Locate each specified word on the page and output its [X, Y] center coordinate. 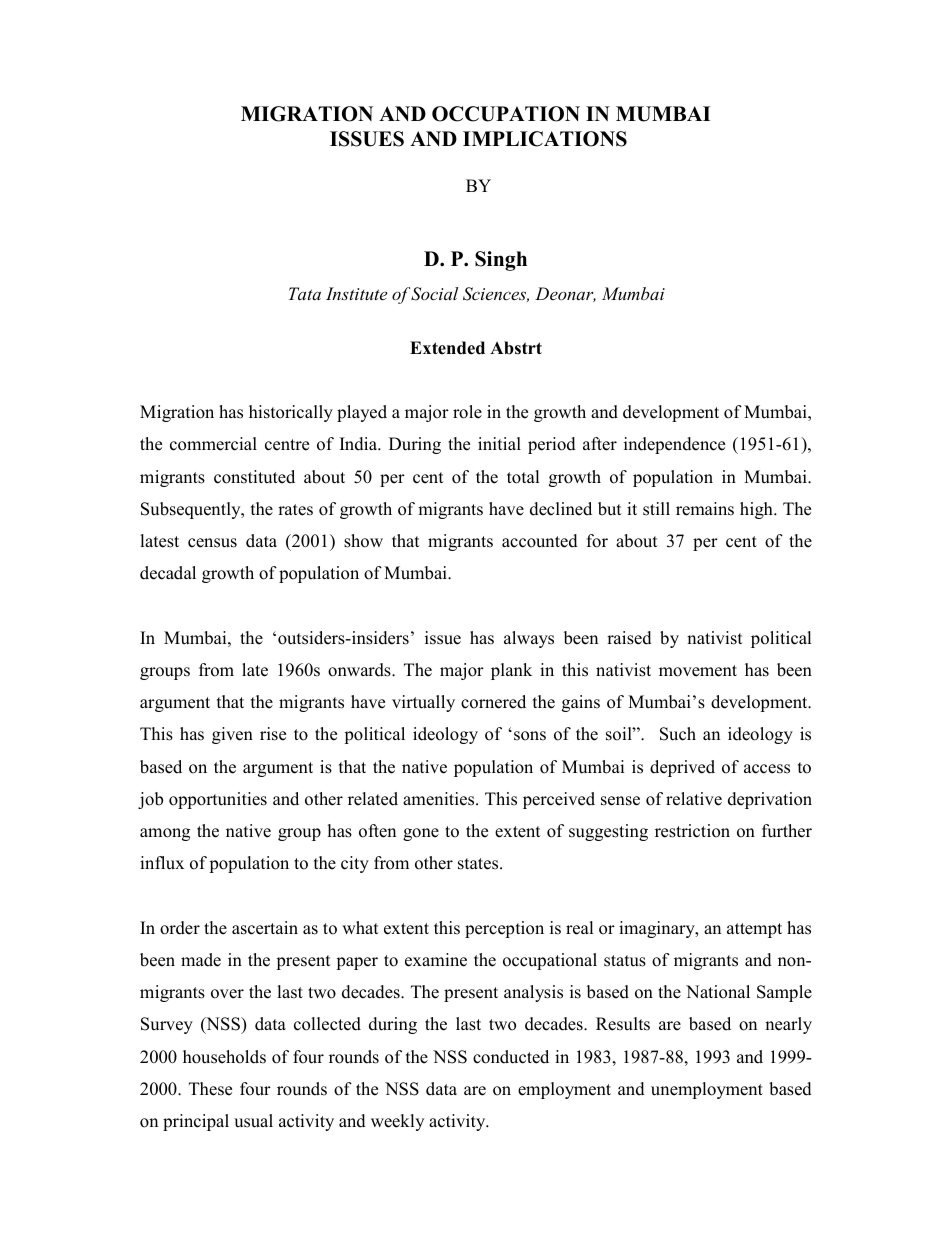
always [529, 639]
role [467, 412]
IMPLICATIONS [545, 139]
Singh [501, 261]
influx [162, 863]
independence [674, 445]
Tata [305, 293]
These [210, 1089]
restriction [692, 831]
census [212, 543]
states [479, 864]
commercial [213, 444]
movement [698, 671]
